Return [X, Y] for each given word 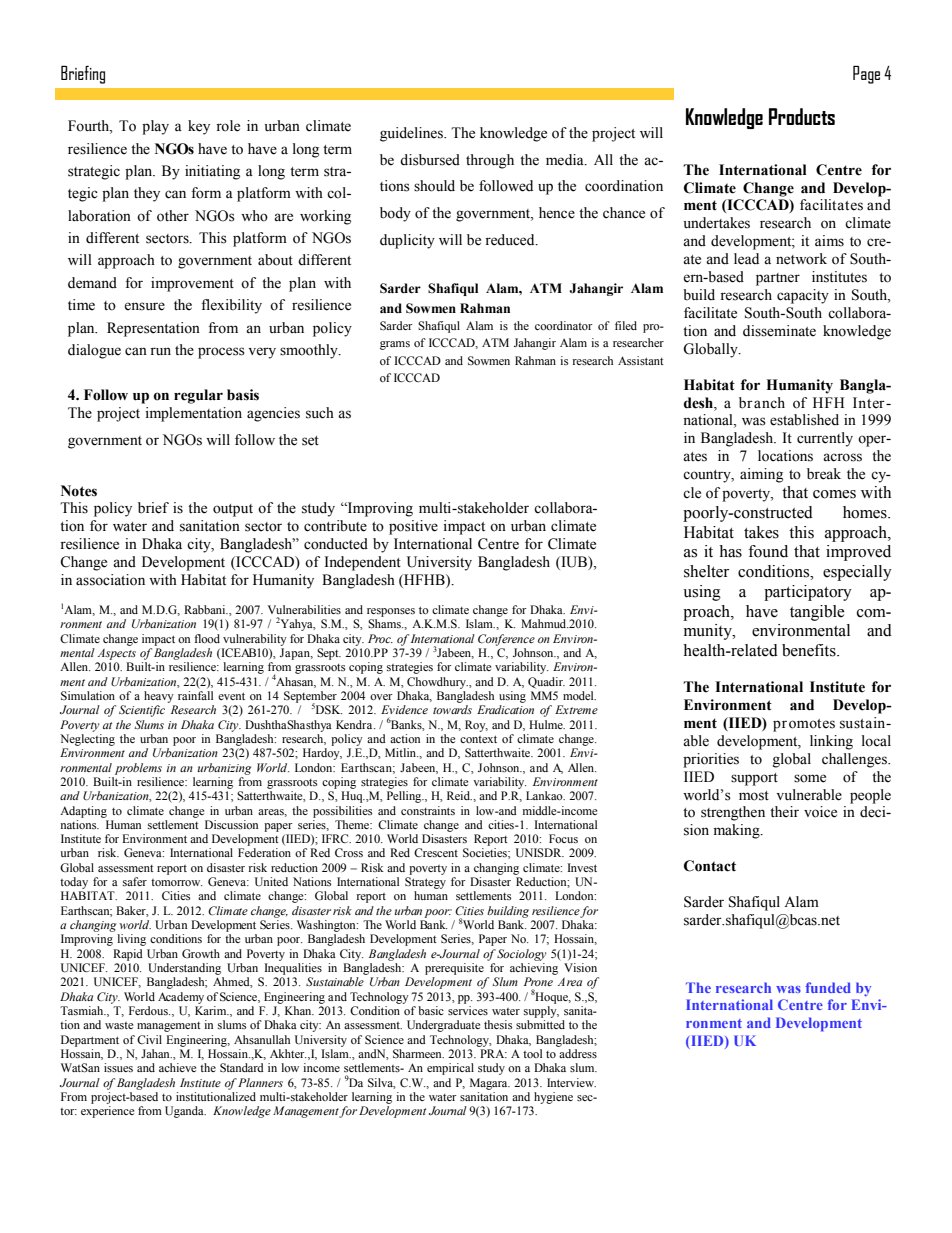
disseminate [779, 331]
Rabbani [206, 609]
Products [802, 116]
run [160, 351]
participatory [808, 593]
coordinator [564, 325]
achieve [177, 1067]
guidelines [413, 134]
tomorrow [176, 882]
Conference [506, 640]
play [155, 127]
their [784, 812]
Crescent [436, 852]
